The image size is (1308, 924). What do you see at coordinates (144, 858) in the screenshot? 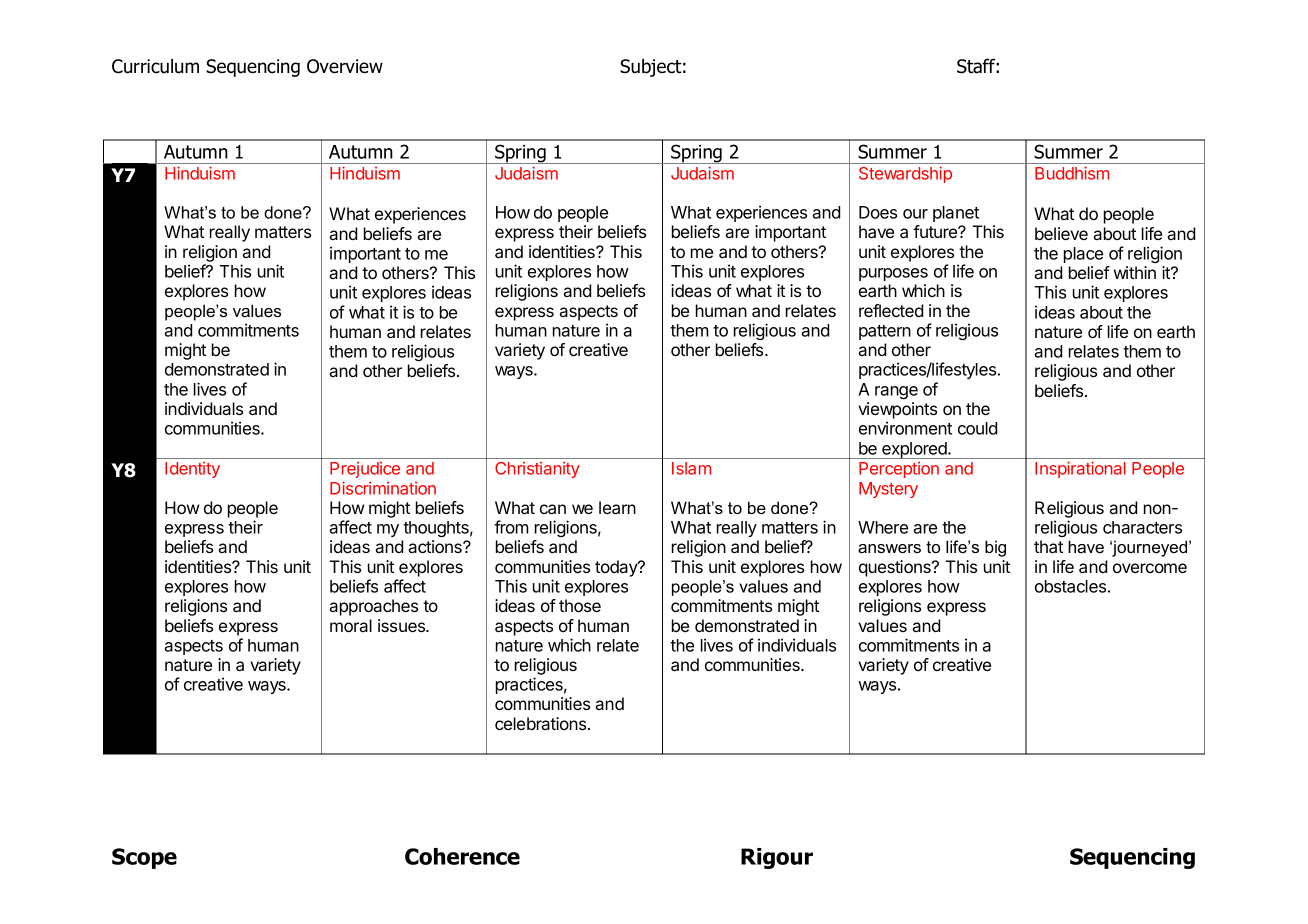
I see `Scope` at bounding box center [144, 858].
